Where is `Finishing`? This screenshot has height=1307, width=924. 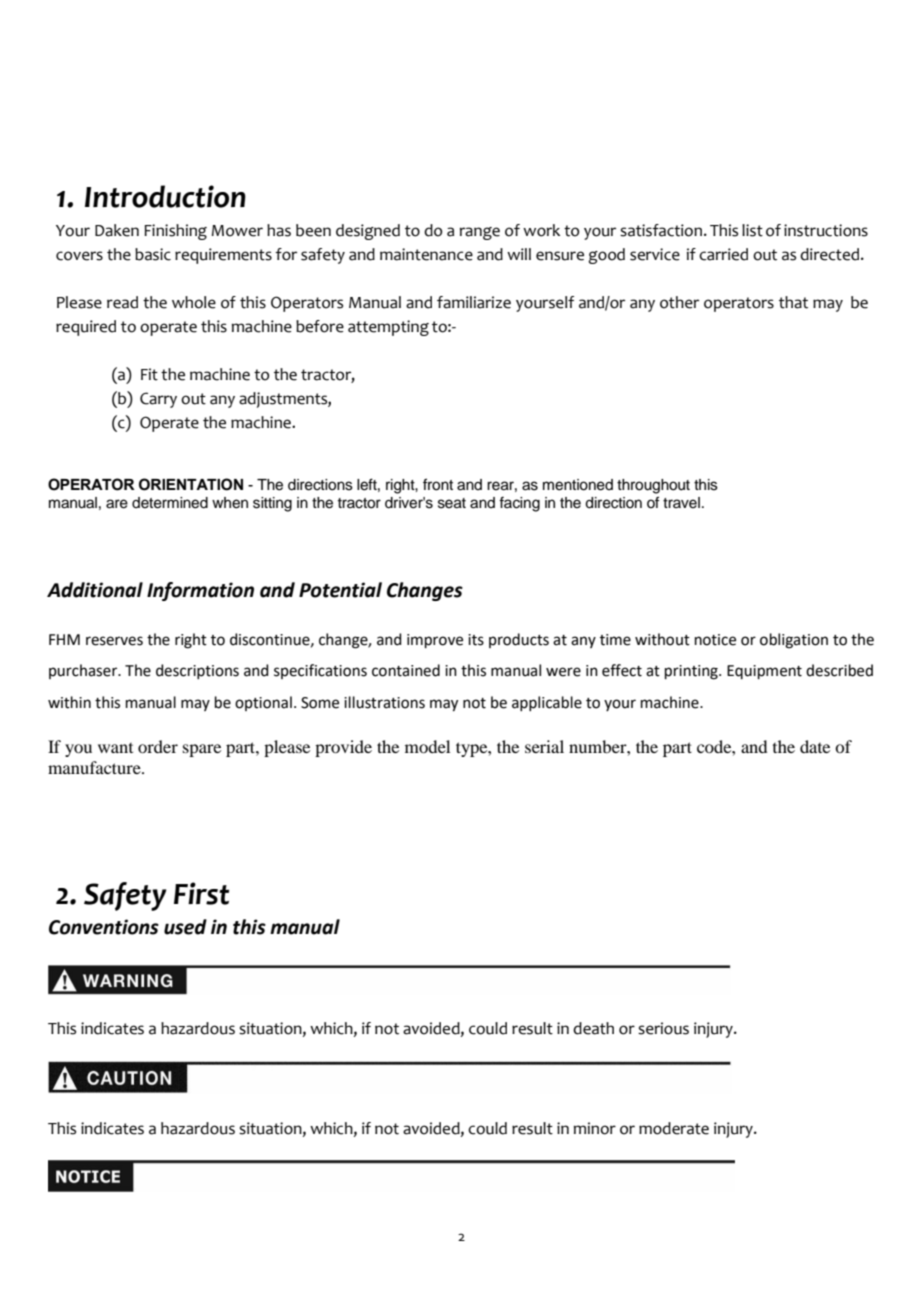
Finishing is located at coordinates (175, 232).
